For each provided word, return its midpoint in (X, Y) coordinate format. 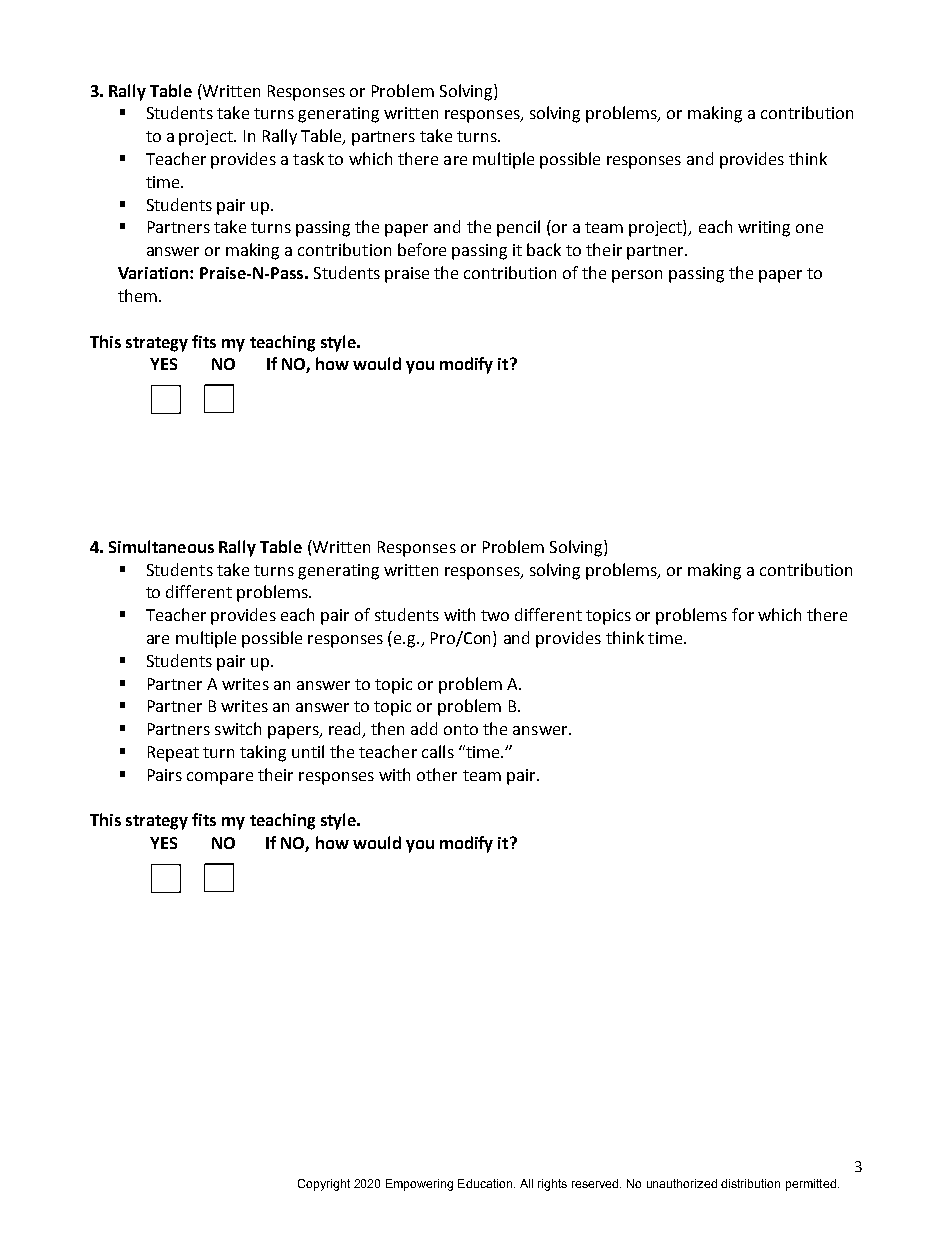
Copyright (324, 1185)
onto (461, 729)
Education (485, 1183)
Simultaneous (161, 546)
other (437, 774)
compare (220, 778)
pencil (518, 228)
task (308, 158)
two (495, 615)
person (637, 276)
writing (764, 229)
